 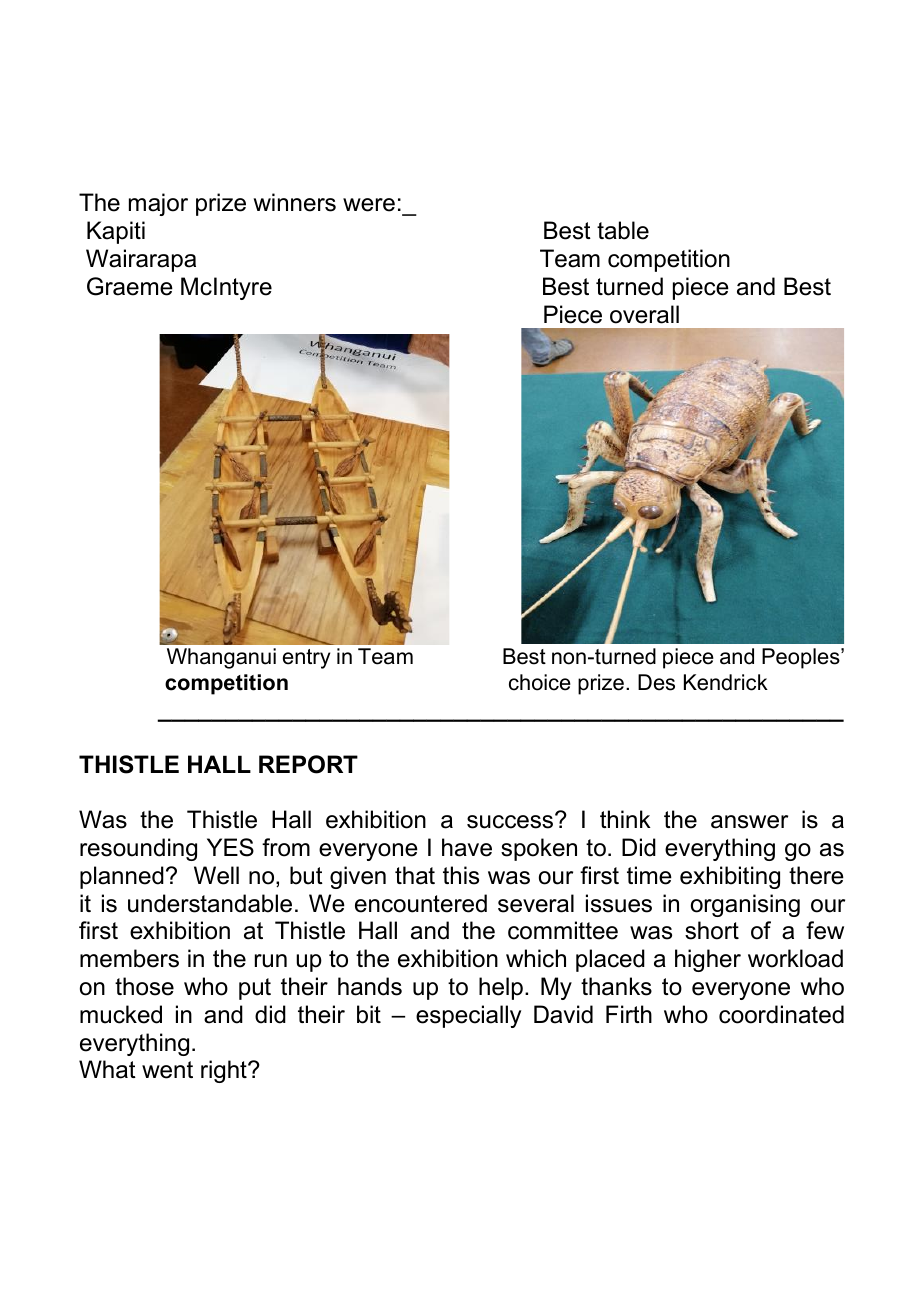 What do you see at coordinates (468, 1016) in the screenshot?
I see `especially` at bounding box center [468, 1016].
